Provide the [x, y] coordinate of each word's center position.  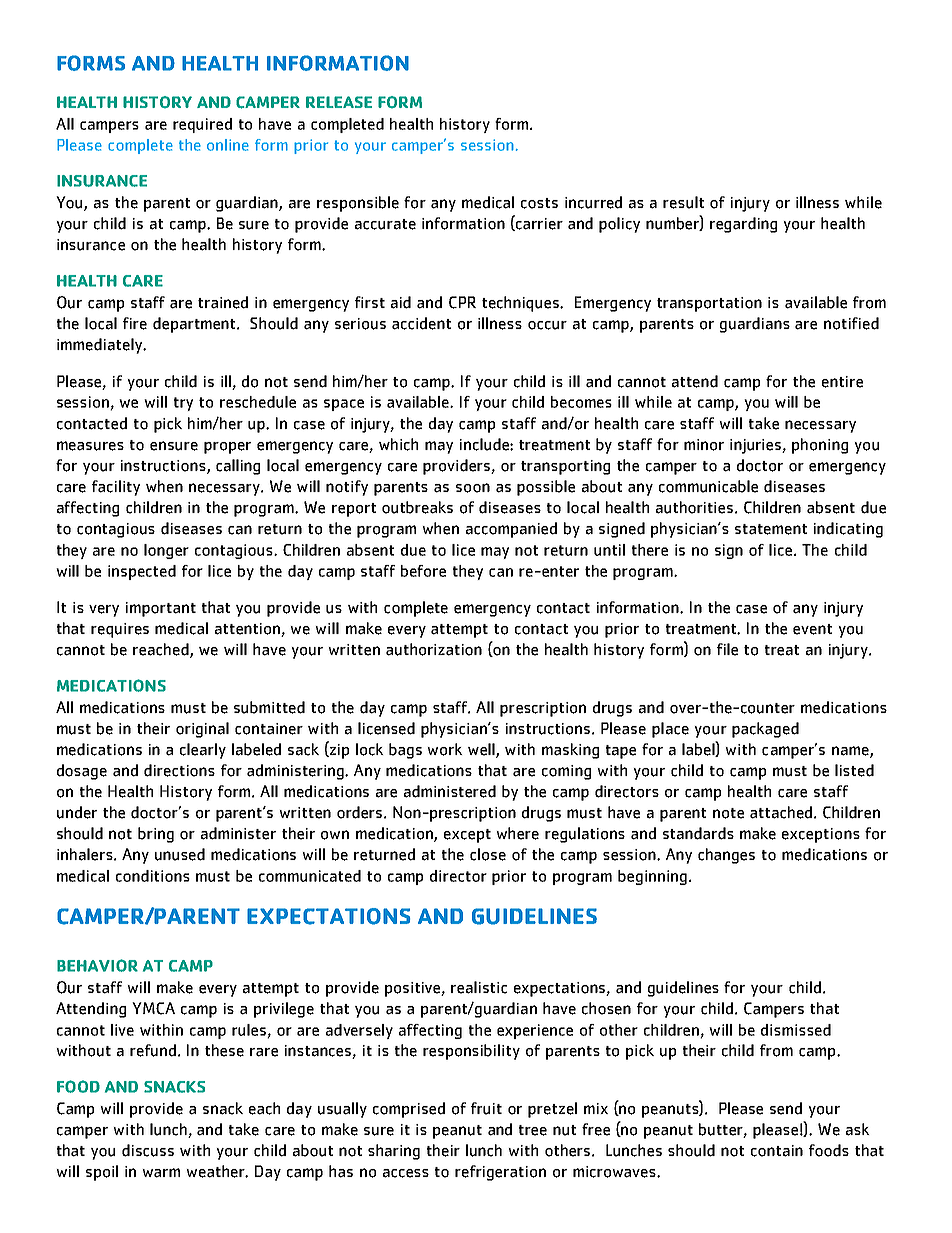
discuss [148, 1150]
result [683, 202]
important [161, 609]
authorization [434, 649]
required [202, 125]
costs [539, 203]
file [727, 649]
